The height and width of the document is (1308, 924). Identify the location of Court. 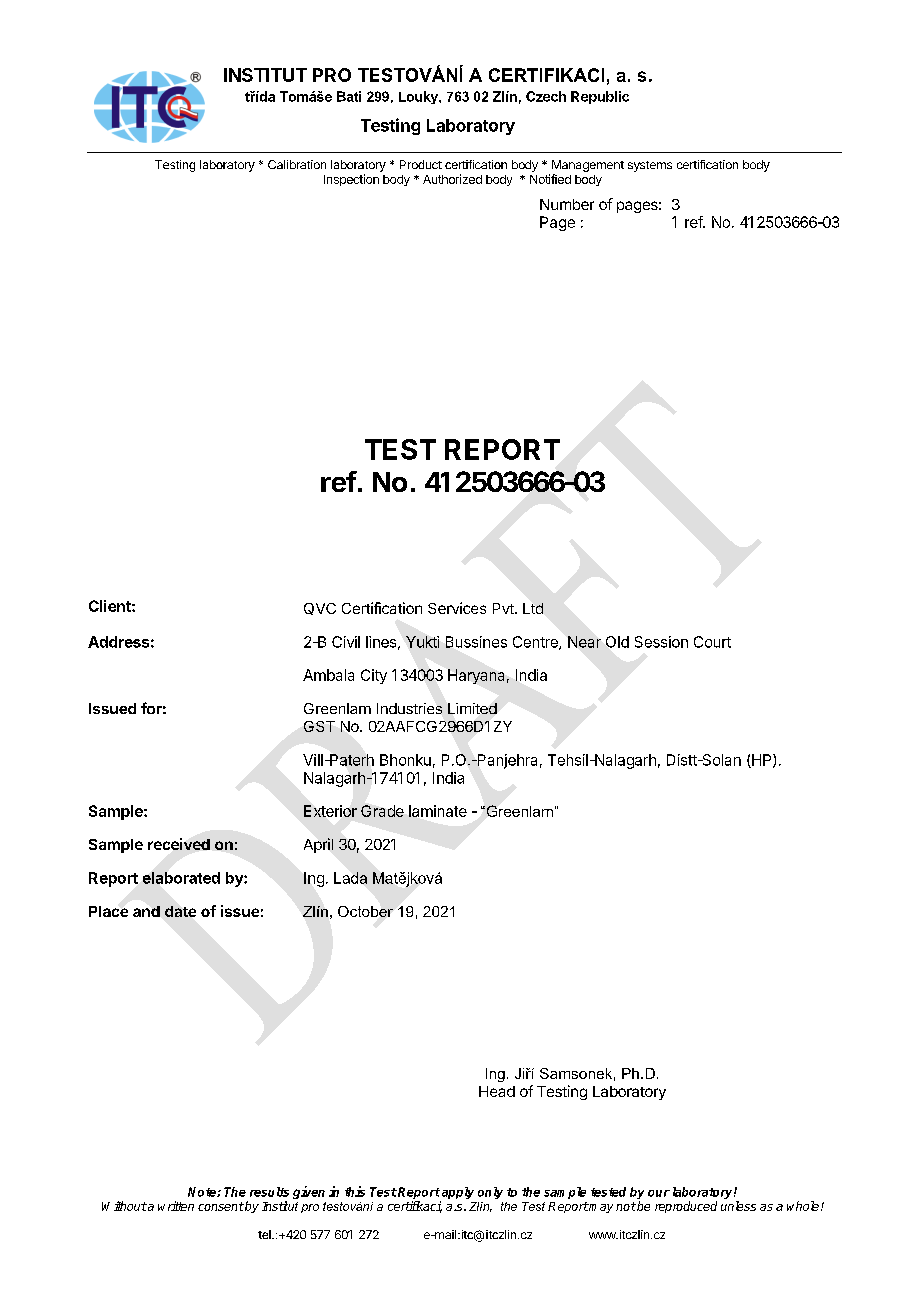
(712, 642).
